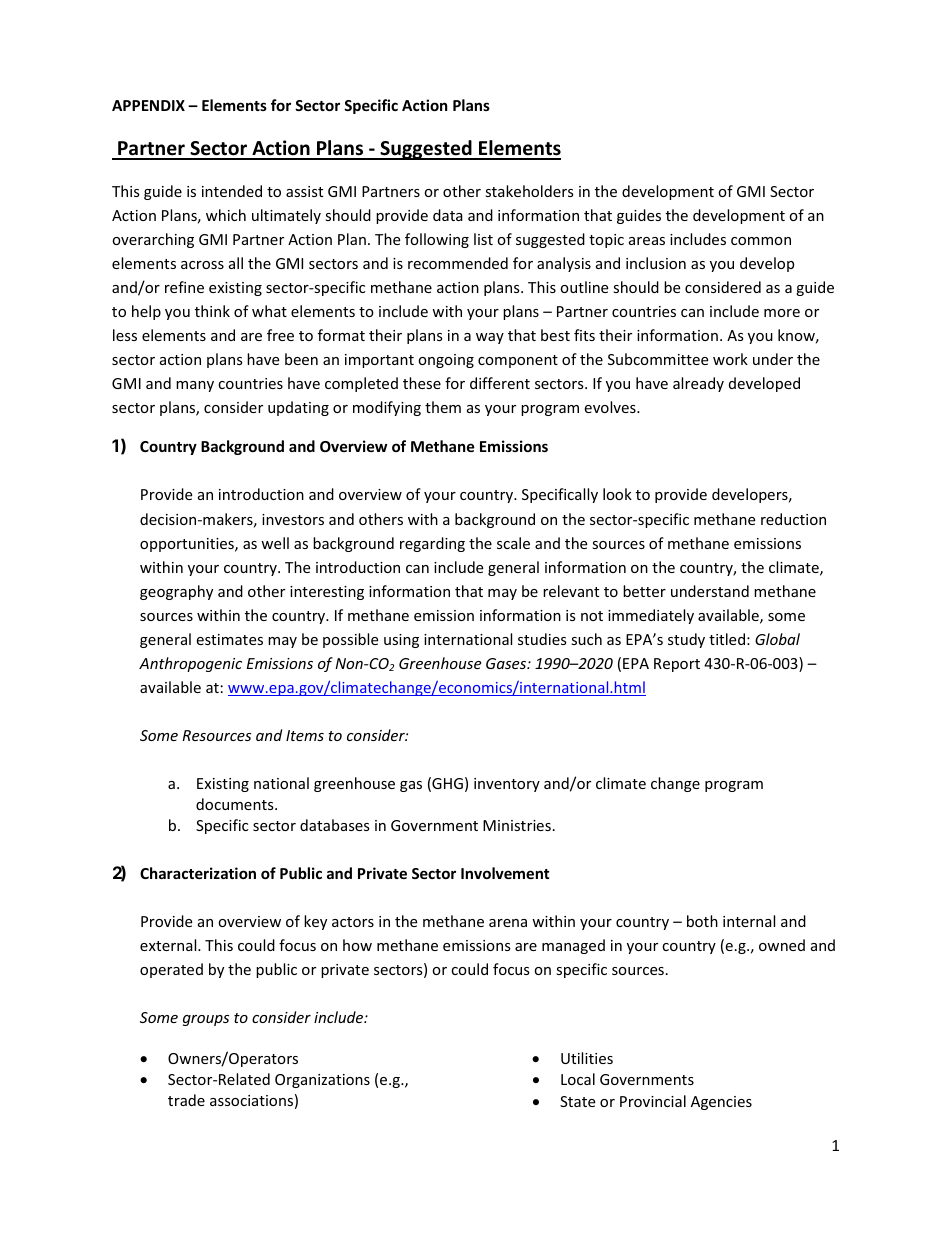 This document has width=952, height=1233. Describe the element at coordinates (148, 105) in the document. I see `APPENDIX` at that location.
